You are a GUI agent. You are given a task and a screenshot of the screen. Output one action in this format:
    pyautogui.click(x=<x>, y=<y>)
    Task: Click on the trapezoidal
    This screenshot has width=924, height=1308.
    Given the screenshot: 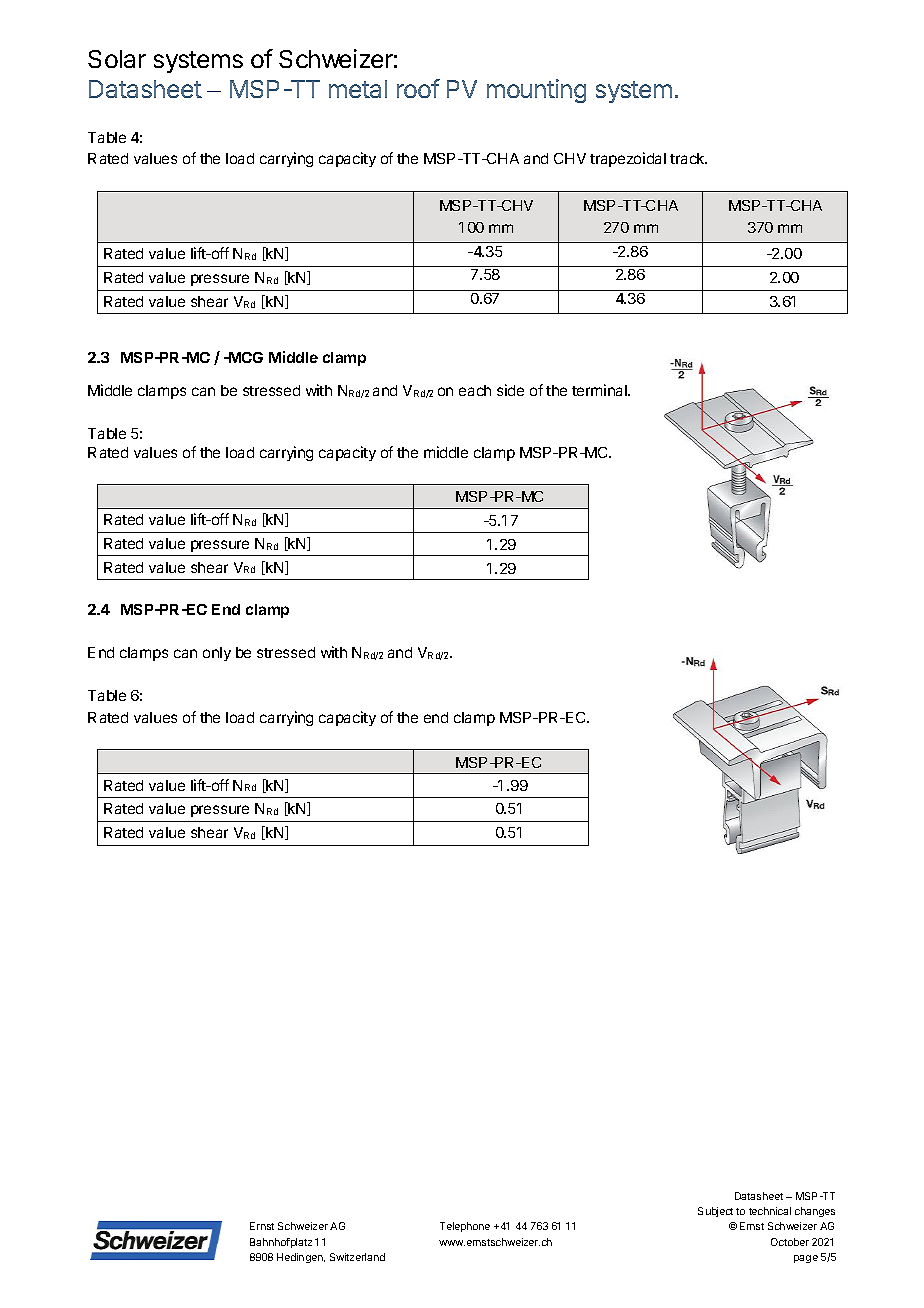 What is the action you would take?
    pyautogui.click(x=628, y=159)
